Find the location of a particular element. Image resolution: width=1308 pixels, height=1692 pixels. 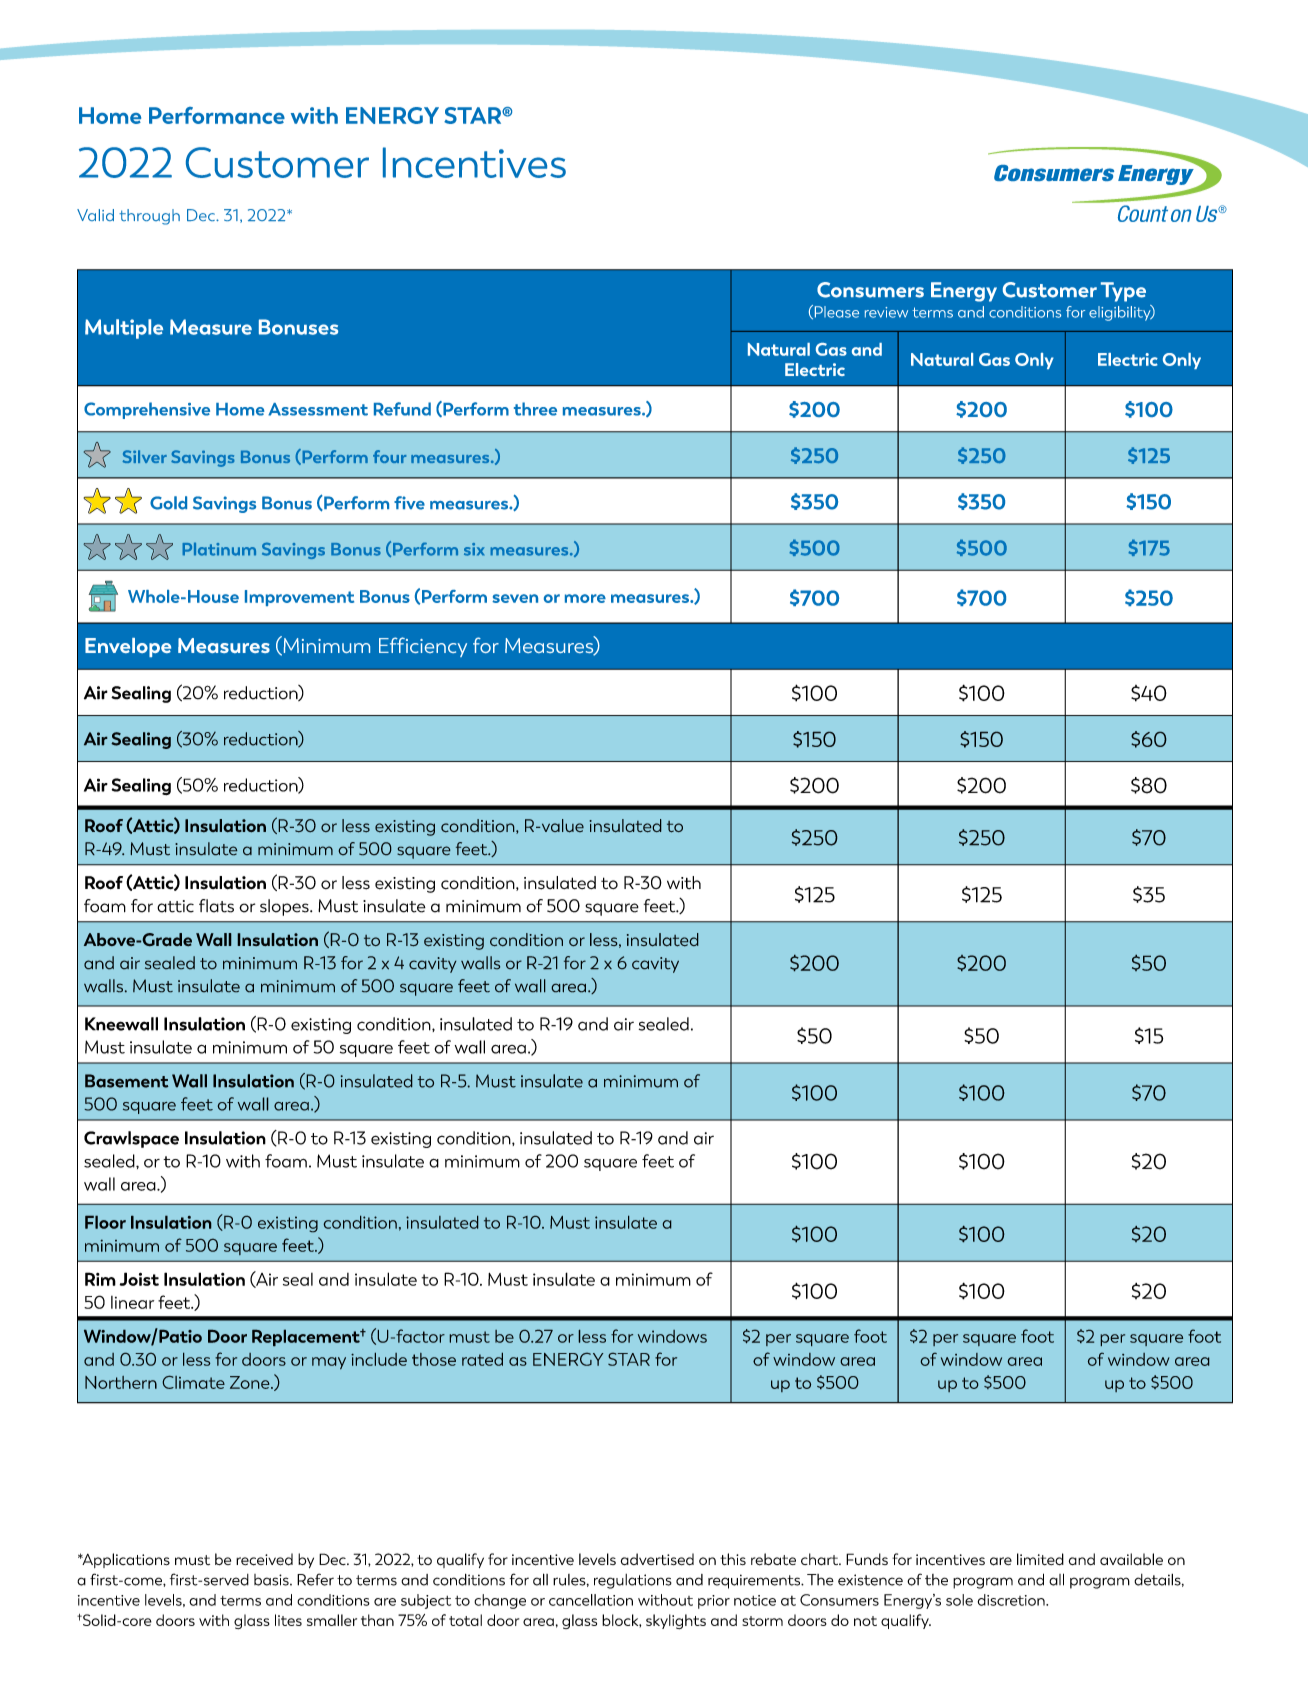

more is located at coordinates (585, 598).
